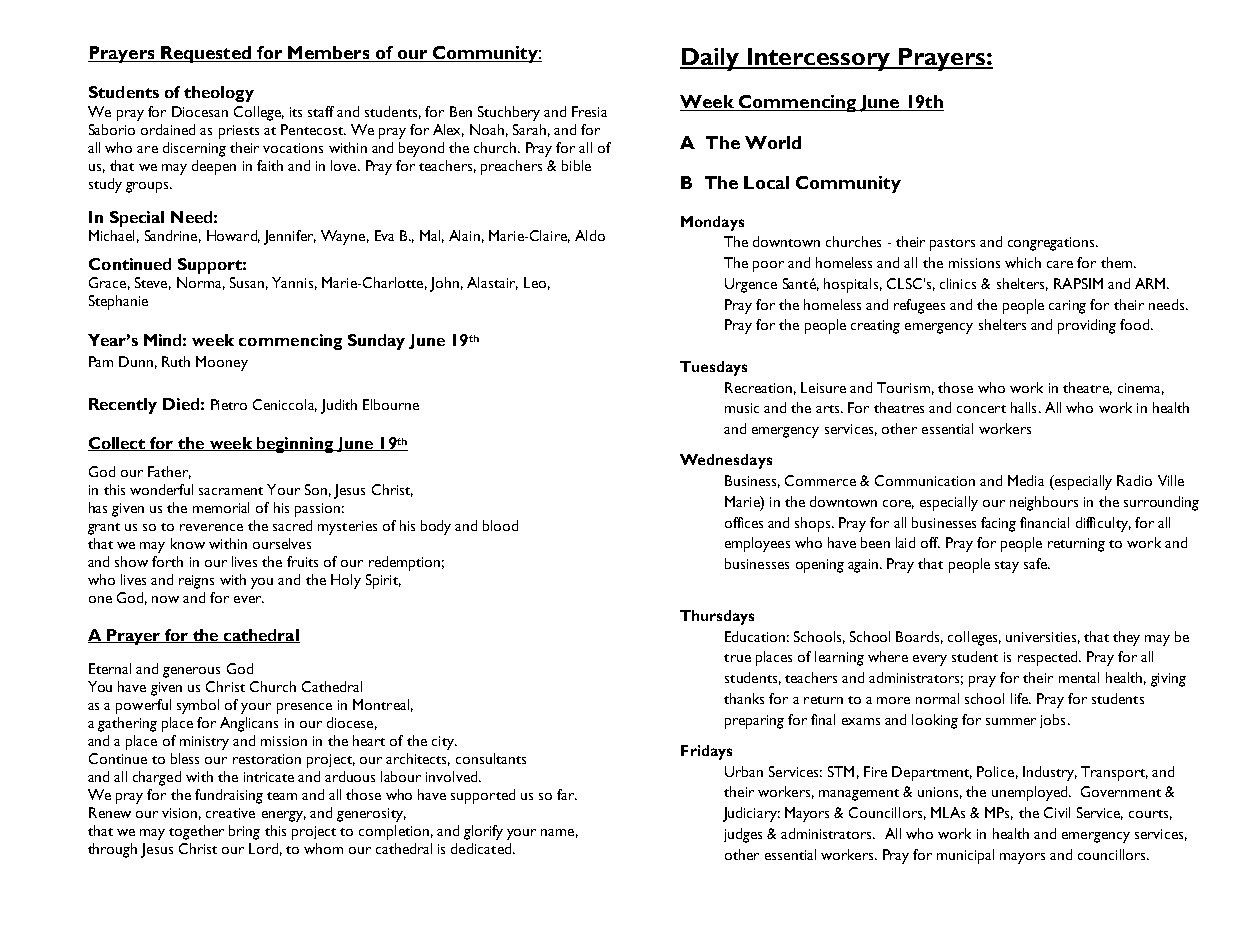 The image size is (1233, 952). What do you see at coordinates (819, 59) in the image?
I see `Intercessory` at bounding box center [819, 59].
